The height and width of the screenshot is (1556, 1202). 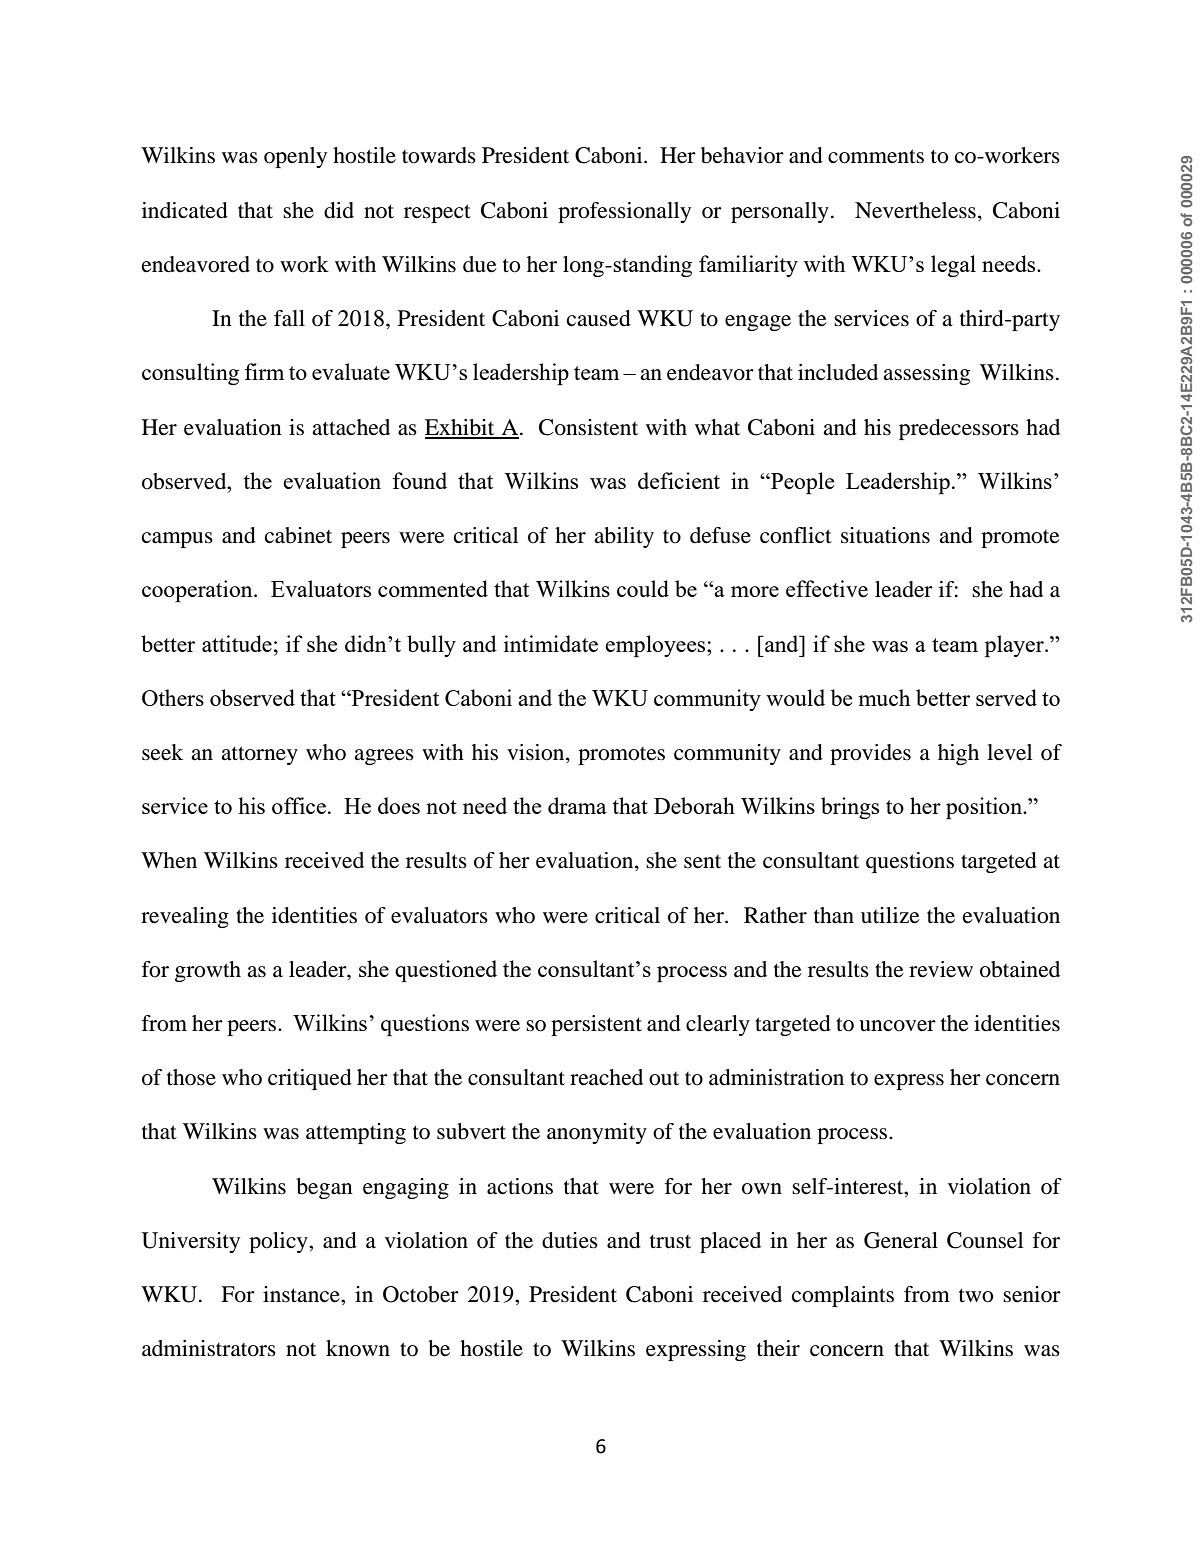 I want to click on openly, so click(x=295, y=157).
